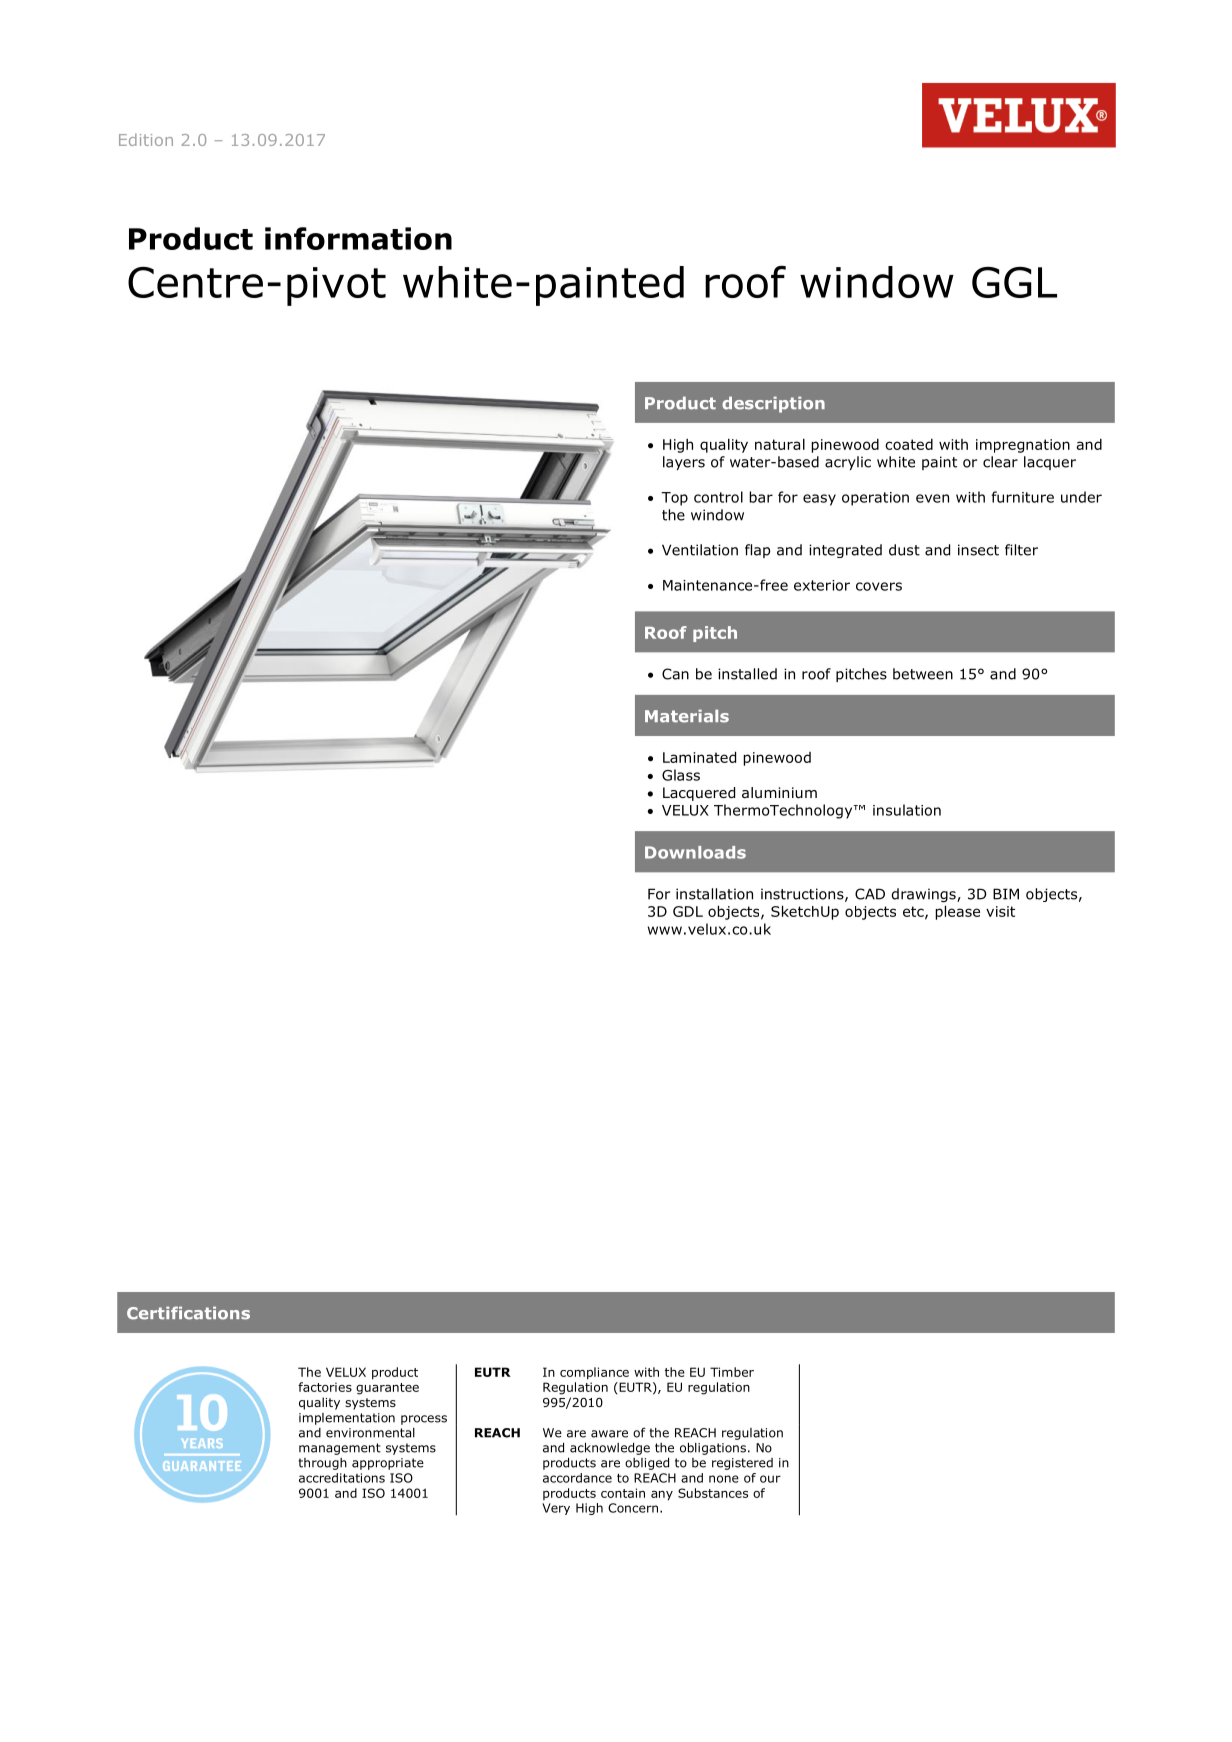 Image resolution: width=1232 pixels, height=1742 pixels. What do you see at coordinates (358, 238) in the screenshot?
I see `information` at bounding box center [358, 238].
